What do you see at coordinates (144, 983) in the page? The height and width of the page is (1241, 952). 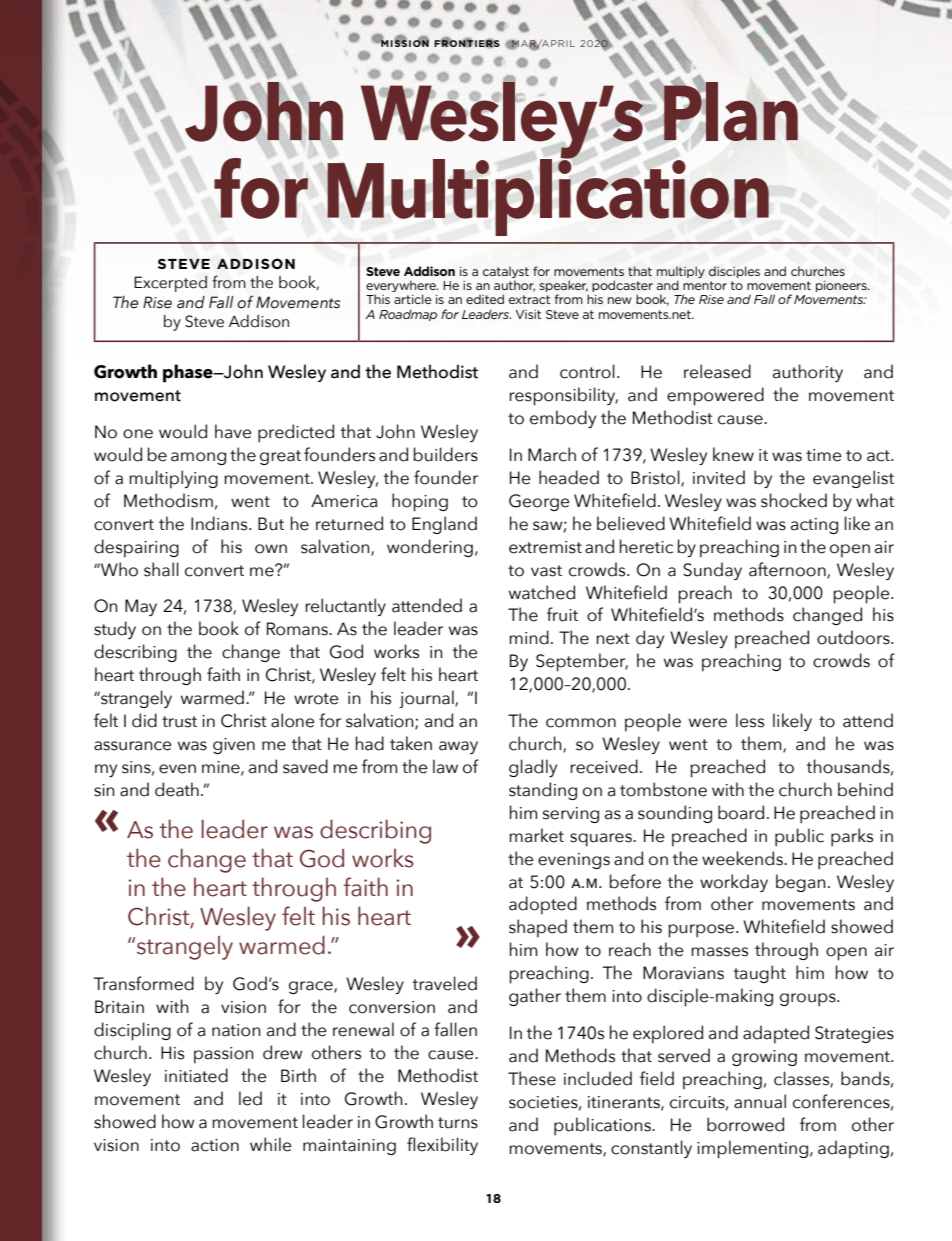 I see `Transformed` at bounding box center [144, 983].
